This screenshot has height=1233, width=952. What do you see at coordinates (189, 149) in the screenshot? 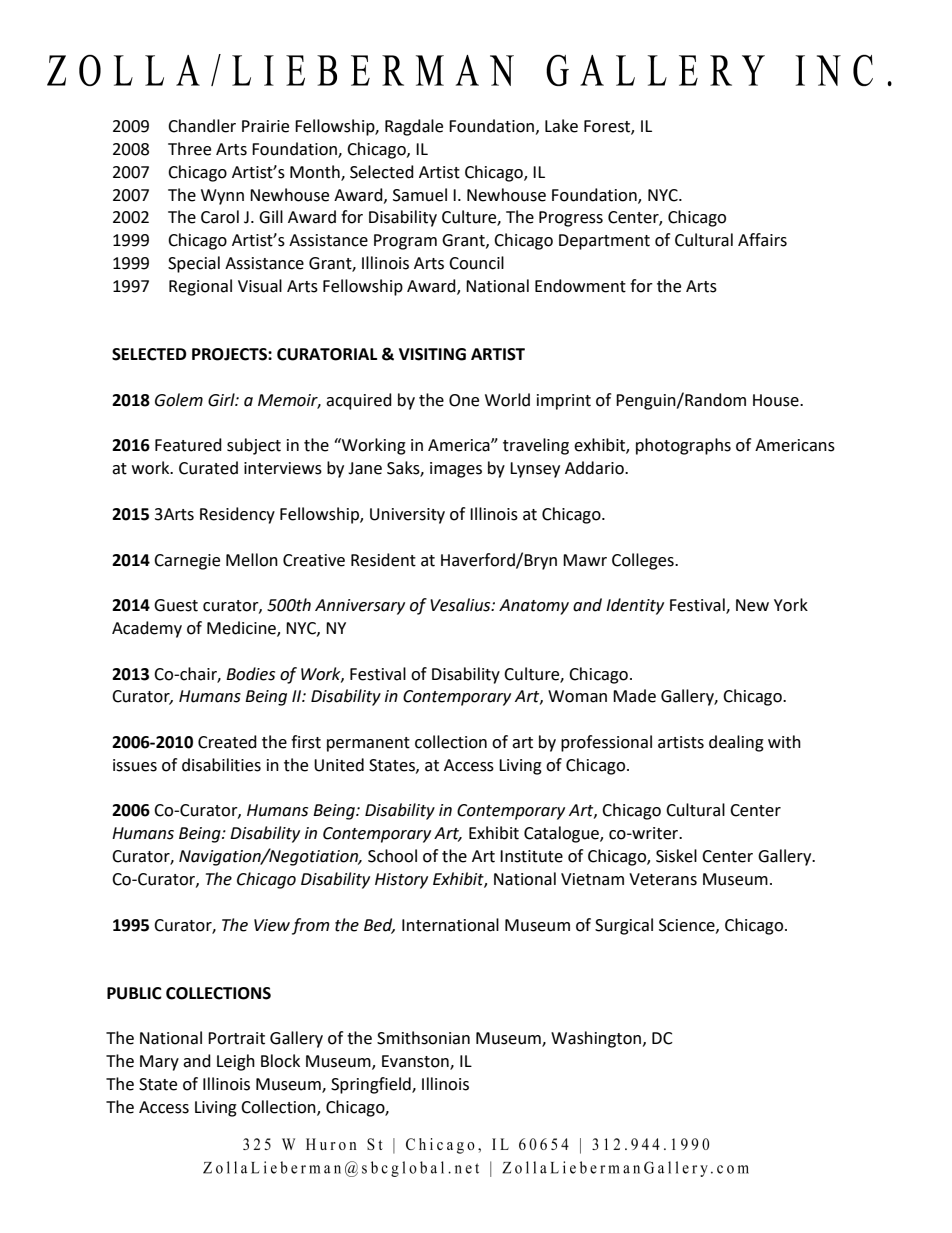
I see `Three` at bounding box center [189, 149].
